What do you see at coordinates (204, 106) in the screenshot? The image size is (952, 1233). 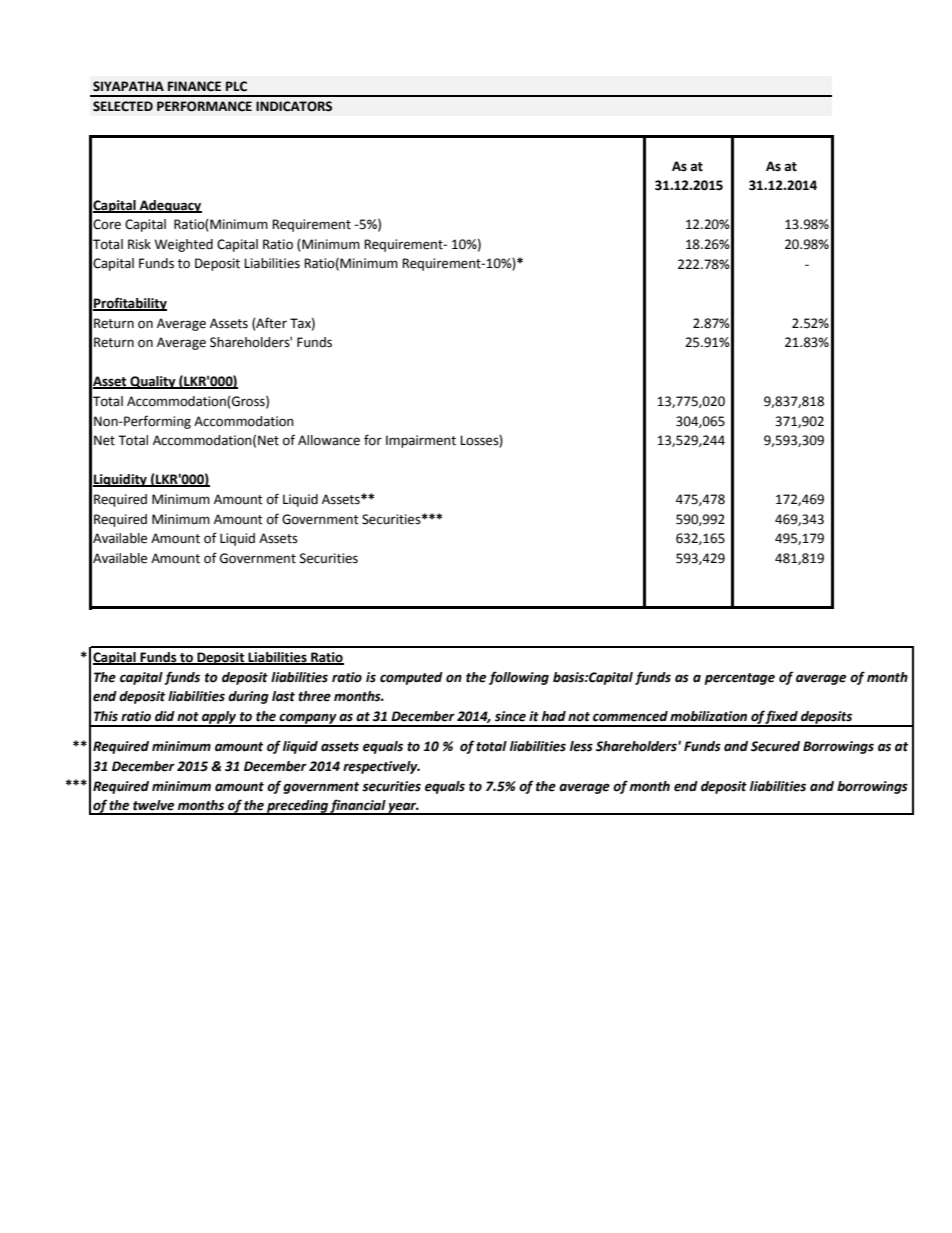 I see `PERFORMANCE` at bounding box center [204, 106].
